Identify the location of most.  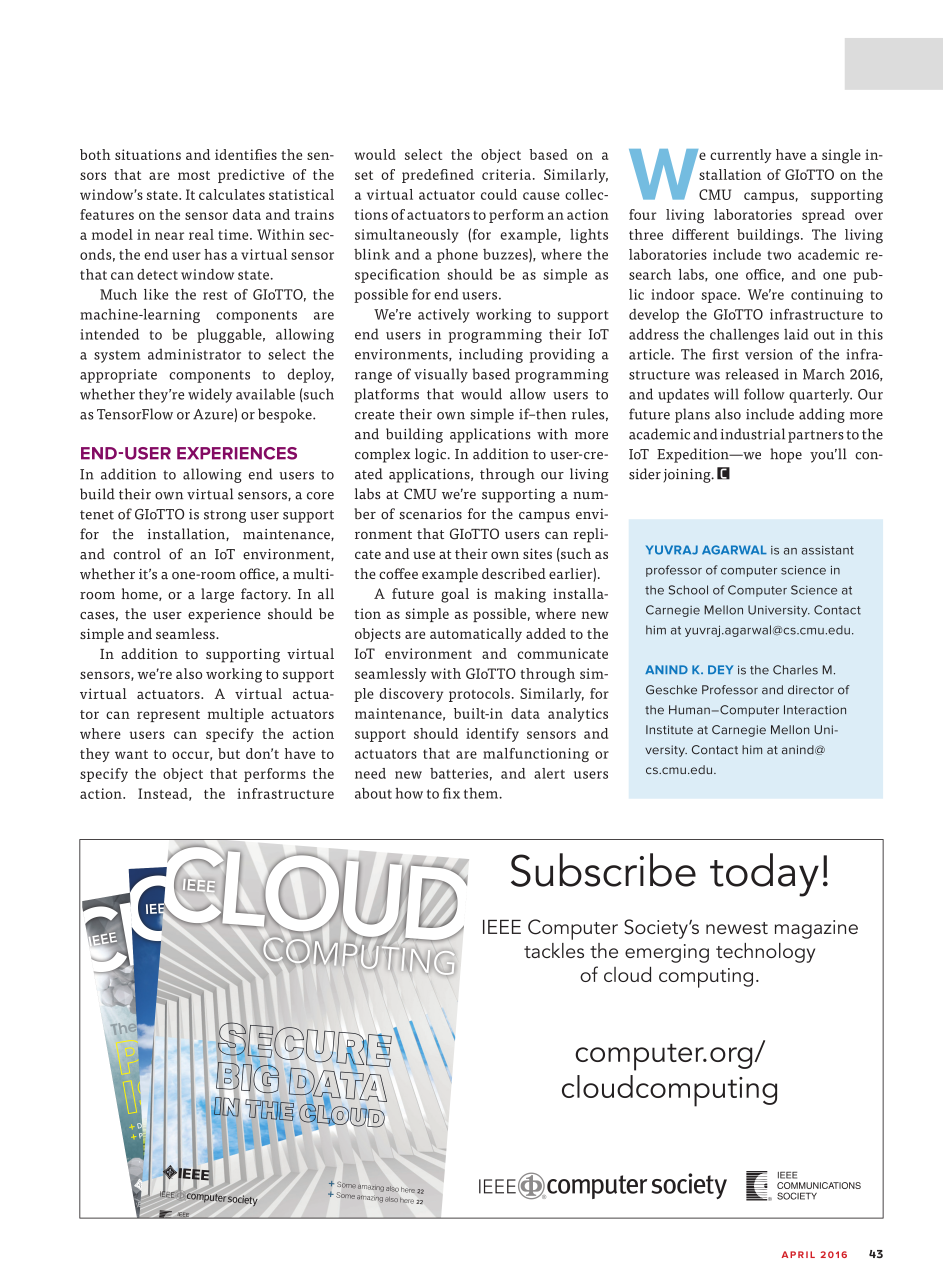
(194, 175).
